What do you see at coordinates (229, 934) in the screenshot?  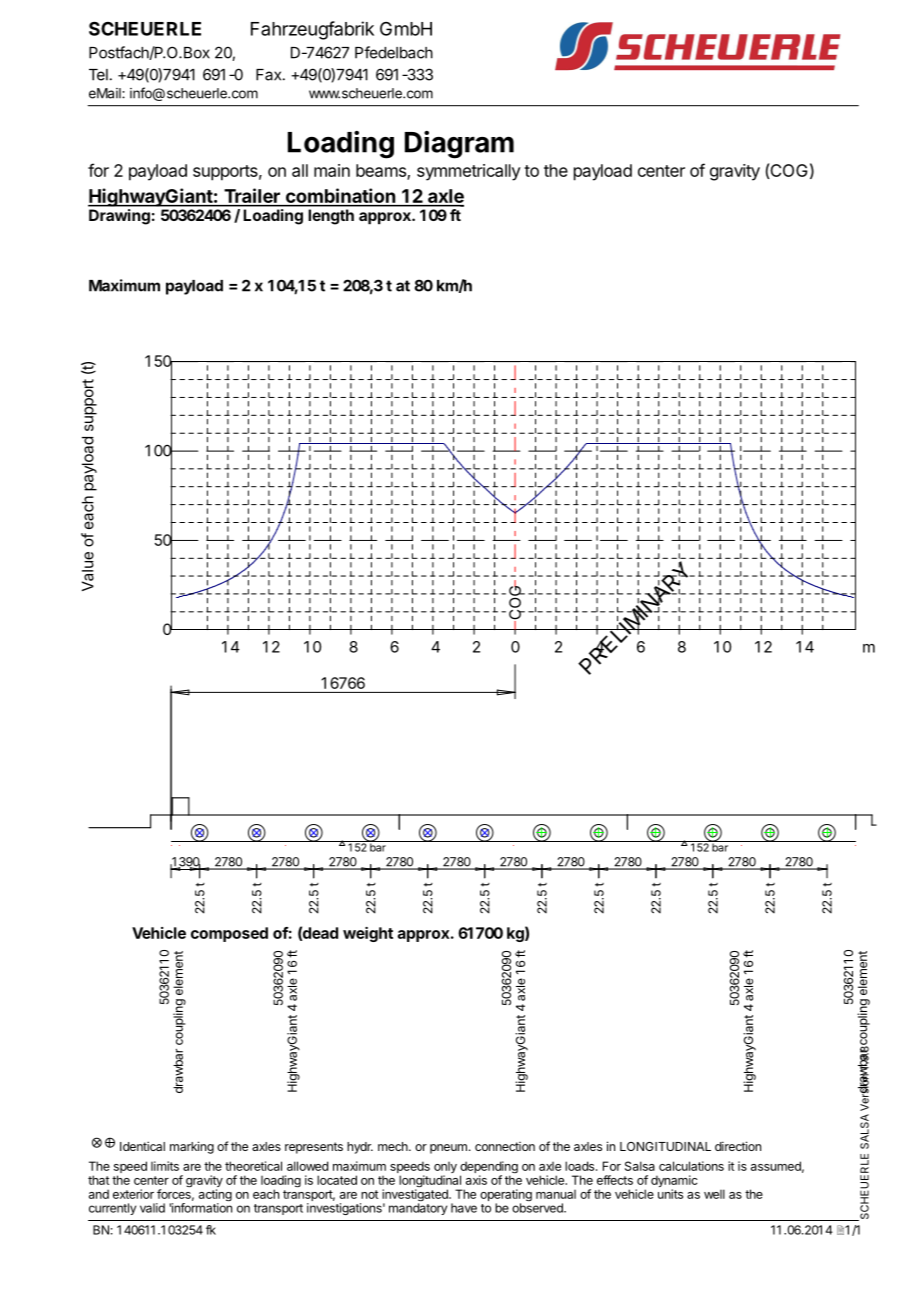 I see `composed` at bounding box center [229, 934].
